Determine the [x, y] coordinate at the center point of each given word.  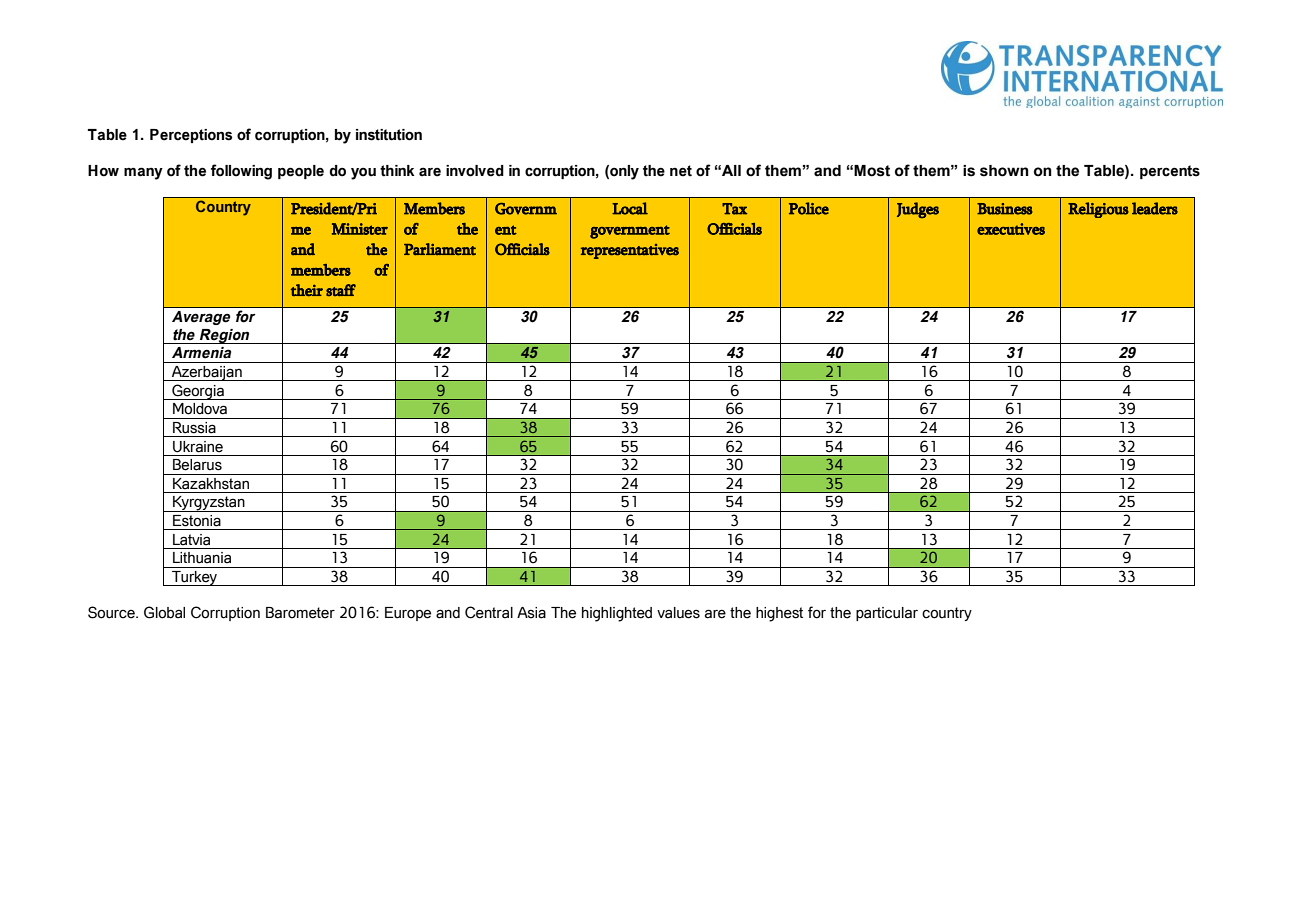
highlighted [617, 614]
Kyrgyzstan [209, 504]
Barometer [300, 613]
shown [1004, 171]
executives [1011, 229]
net [681, 171]
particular [887, 614]
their [307, 290]
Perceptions [191, 136]
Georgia [198, 392]
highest [779, 614]
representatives [630, 251]
